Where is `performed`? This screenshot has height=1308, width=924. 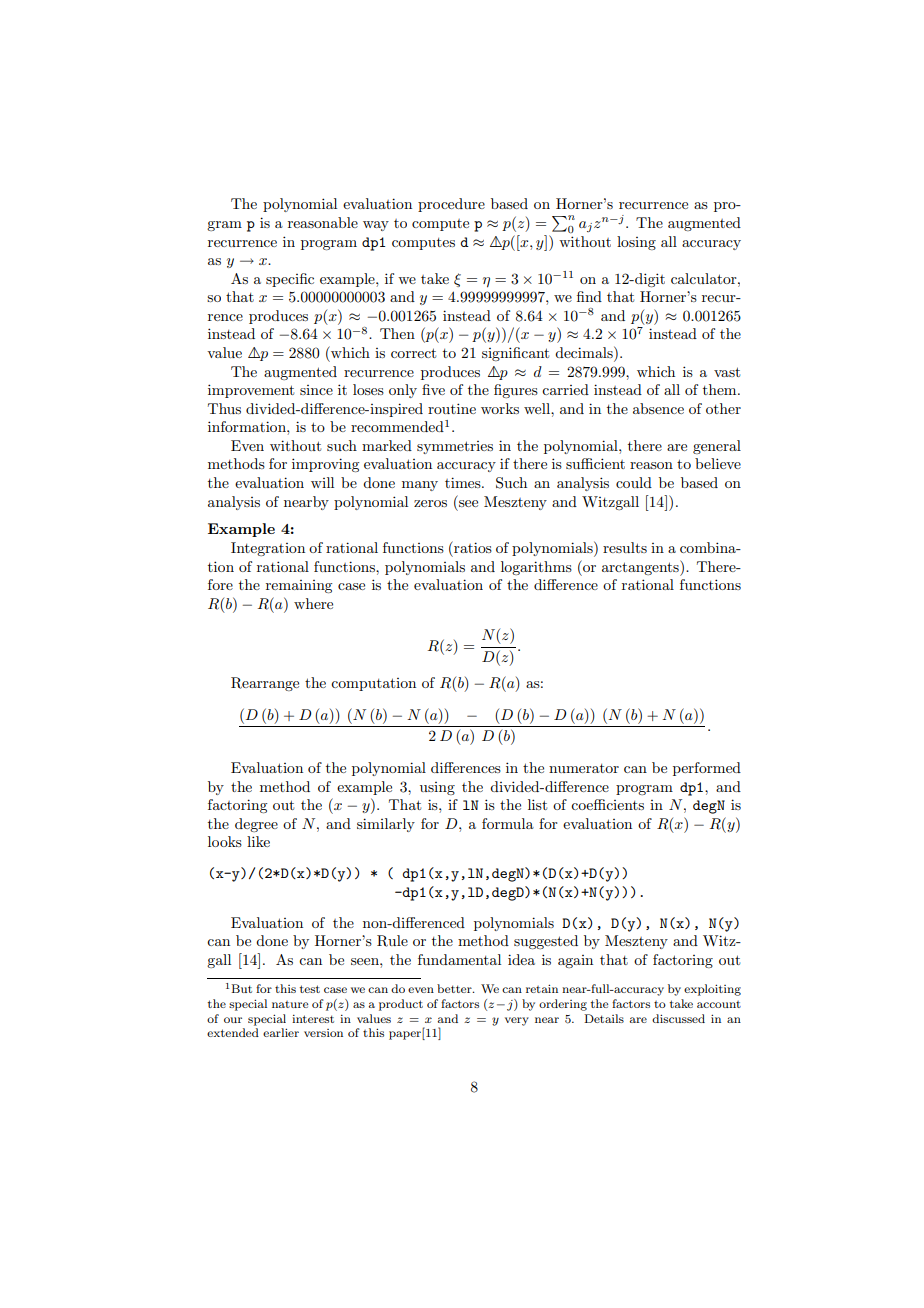 performed is located at coordinates (707, 769).
